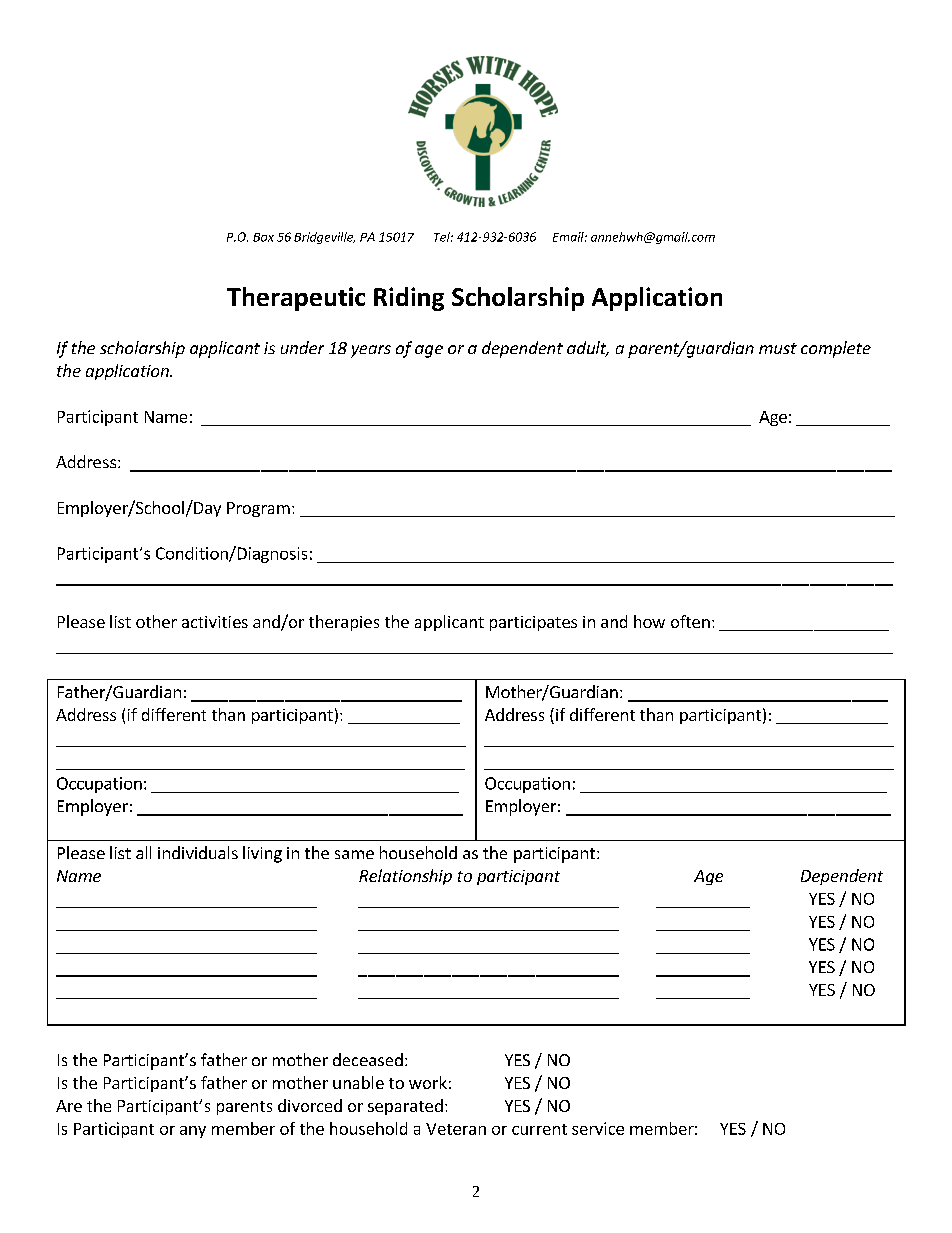 This page has height=1233, width=952. Describe the element at coordinates (409, 299) in the page. I see `Riding` at that location.
